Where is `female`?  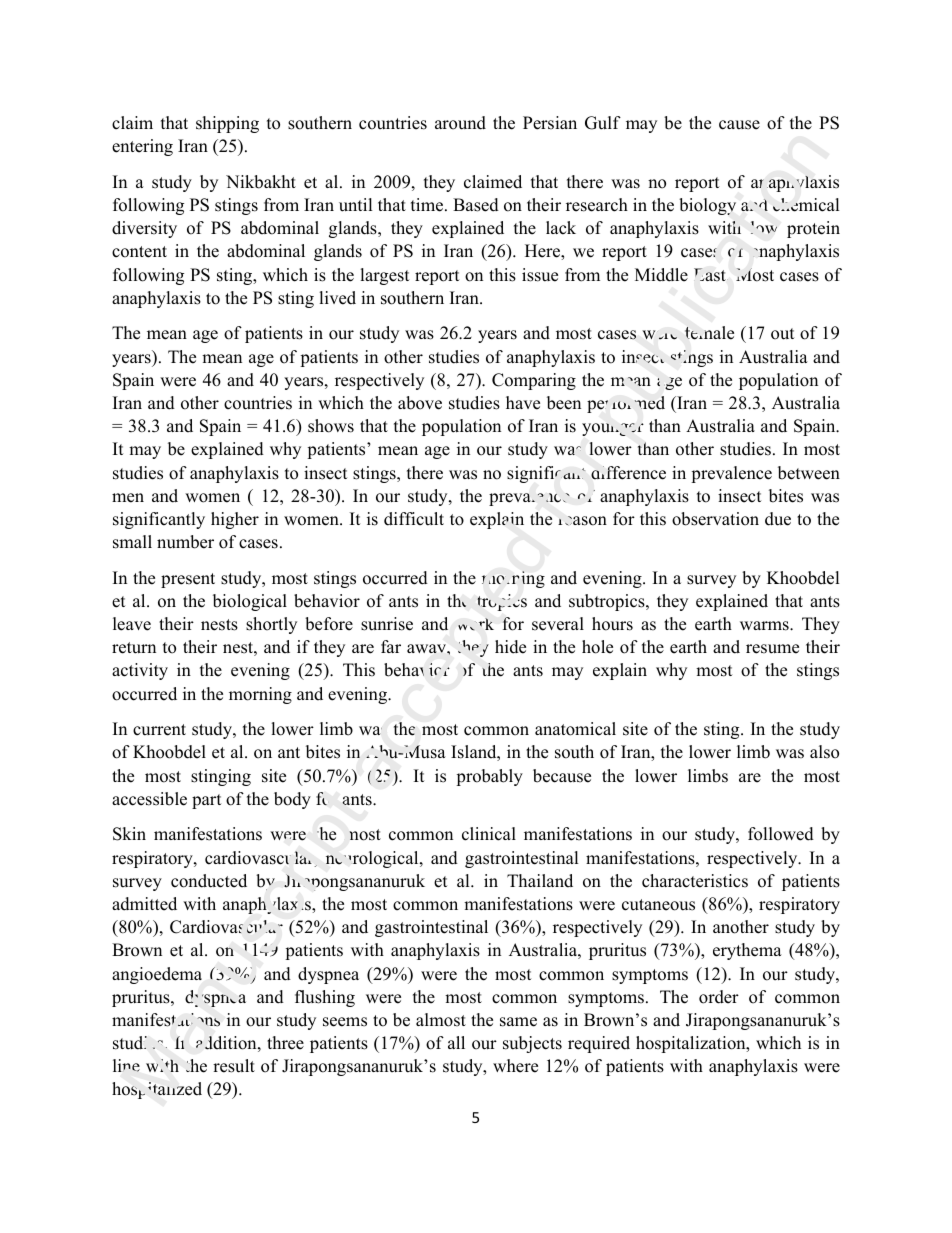
female is located at coordinates (709, 333).
